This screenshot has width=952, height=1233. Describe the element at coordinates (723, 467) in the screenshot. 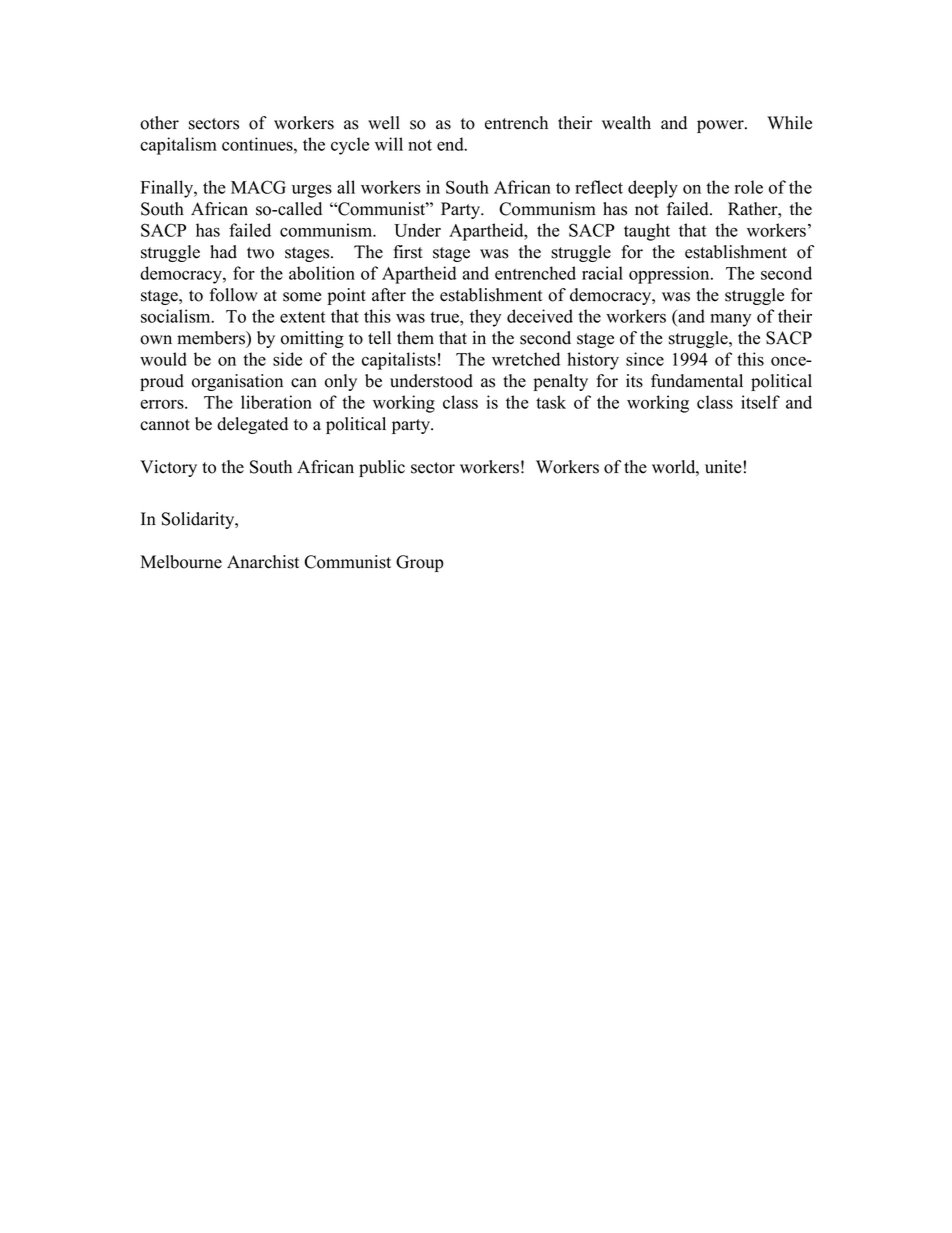

I see `unite` at that location.
